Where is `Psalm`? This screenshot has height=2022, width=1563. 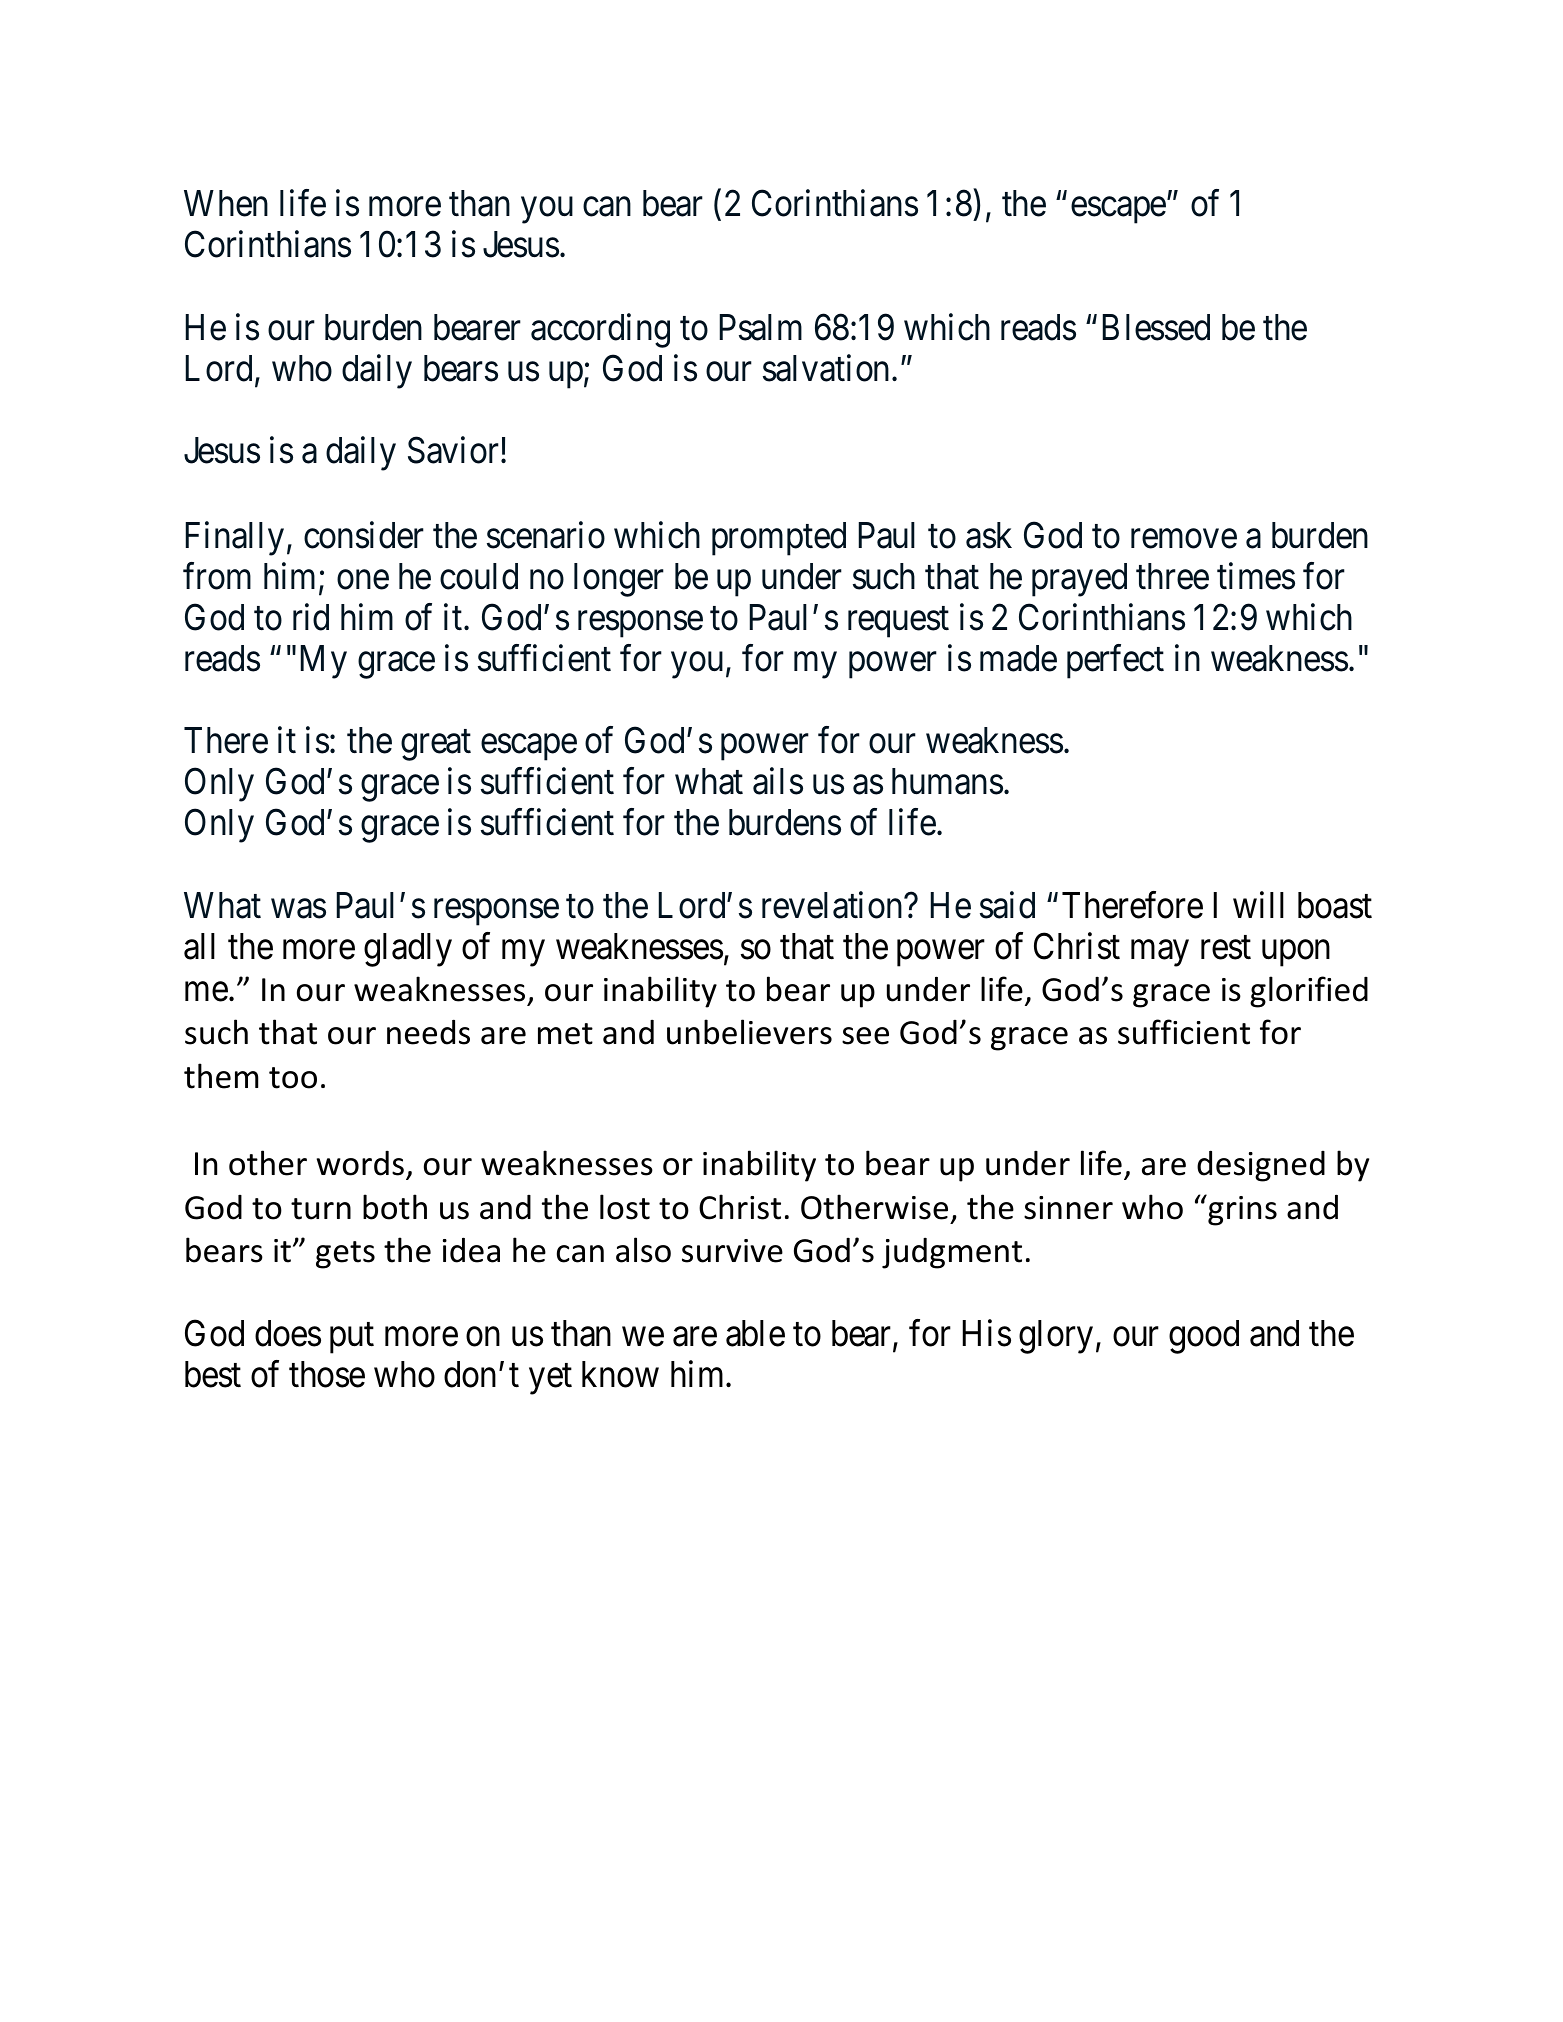 Psalm is located at coordinates (761, 327).
